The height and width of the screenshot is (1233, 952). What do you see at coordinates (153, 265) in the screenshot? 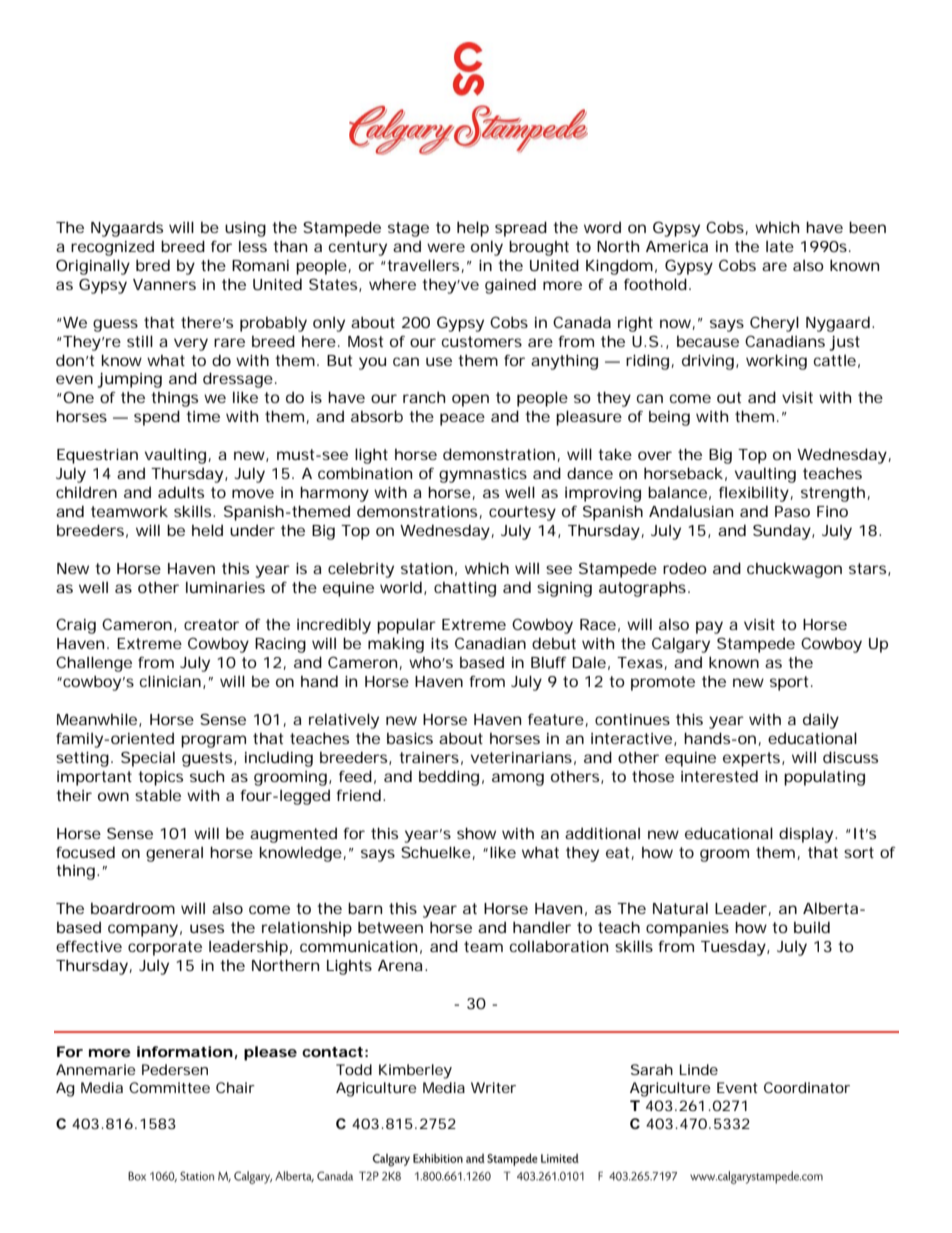
I see `bred` at bounding box center [153, 265].
